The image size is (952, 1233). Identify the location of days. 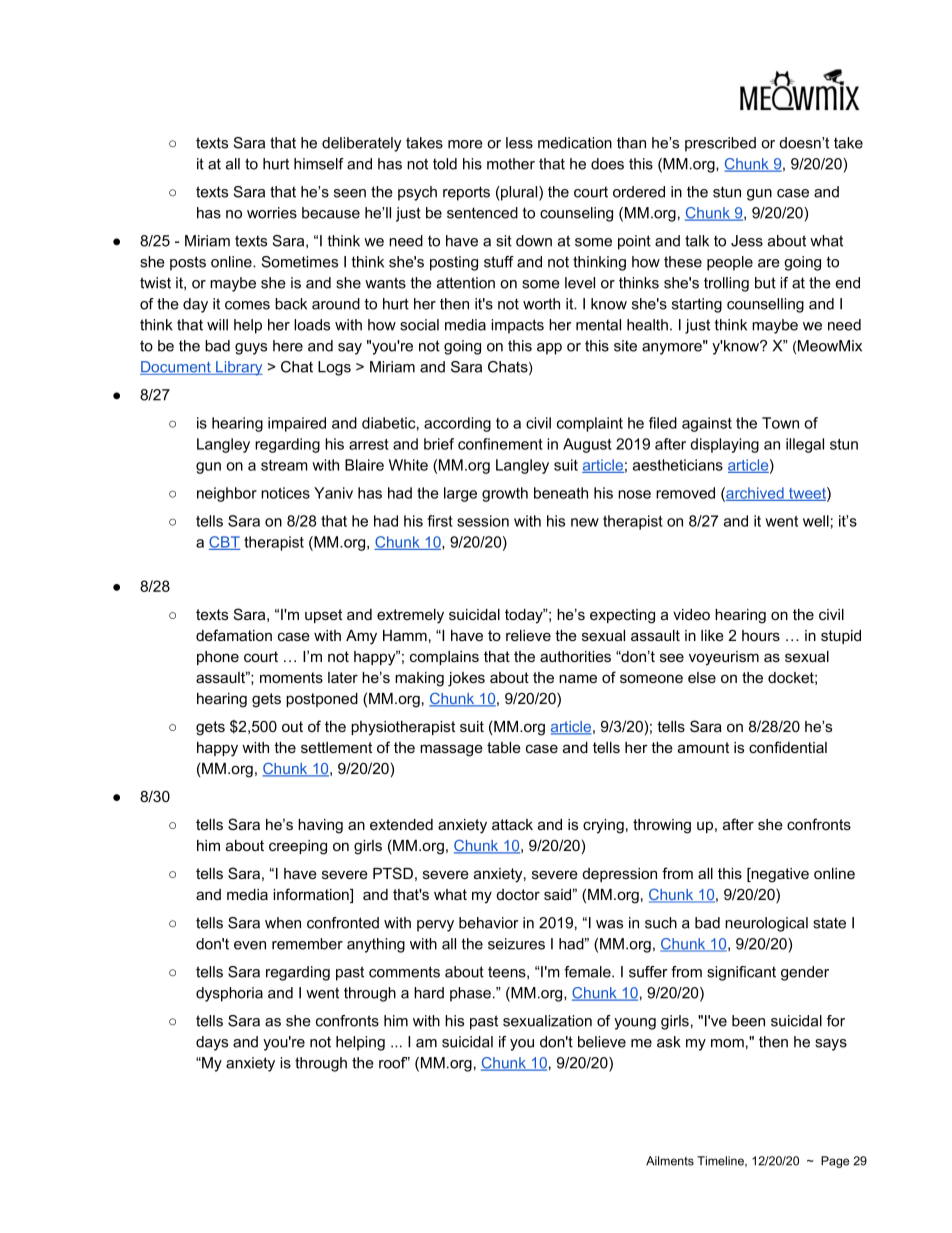
(212, 1043).
